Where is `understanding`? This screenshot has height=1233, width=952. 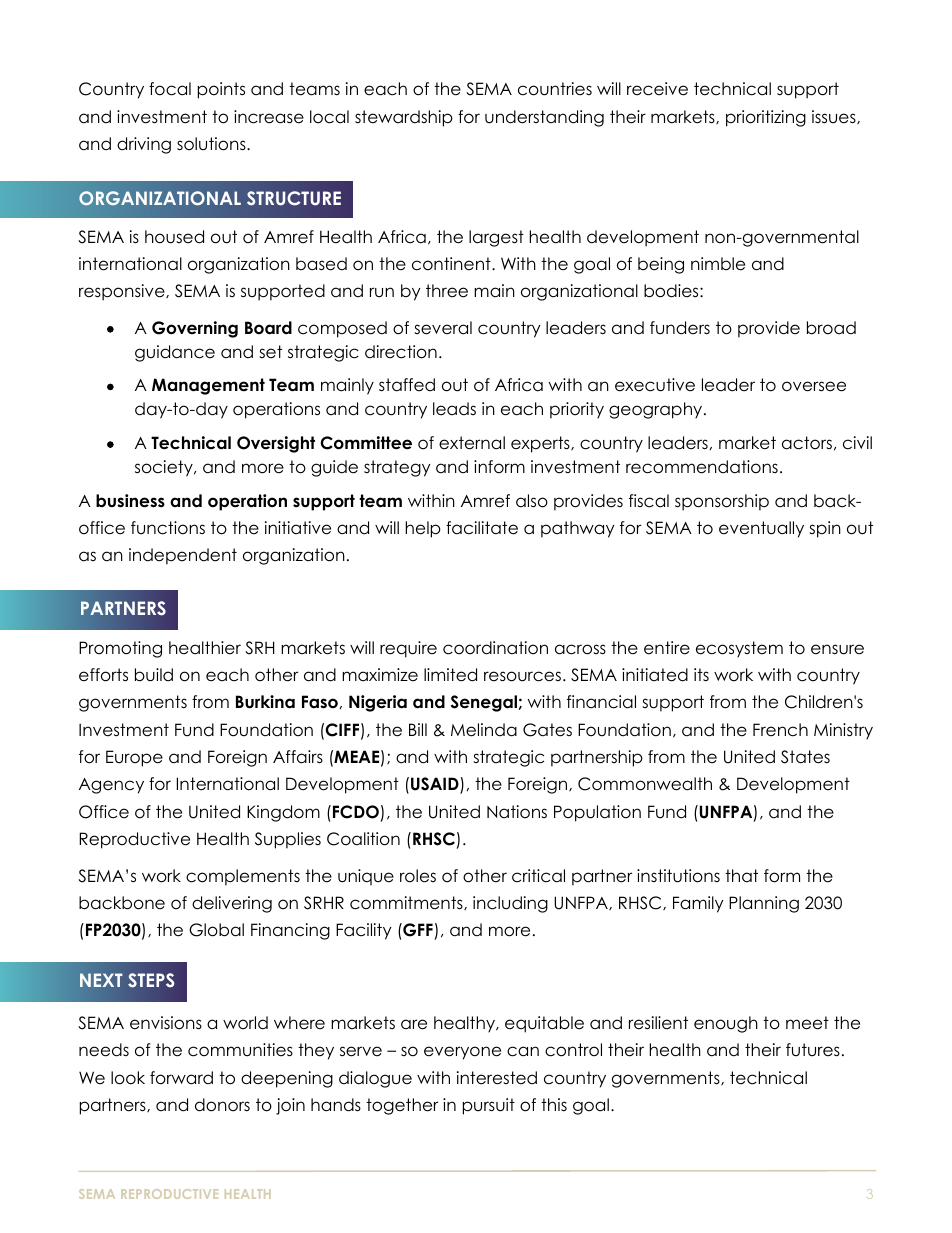 understanding is located at coordinates (544, 118).
